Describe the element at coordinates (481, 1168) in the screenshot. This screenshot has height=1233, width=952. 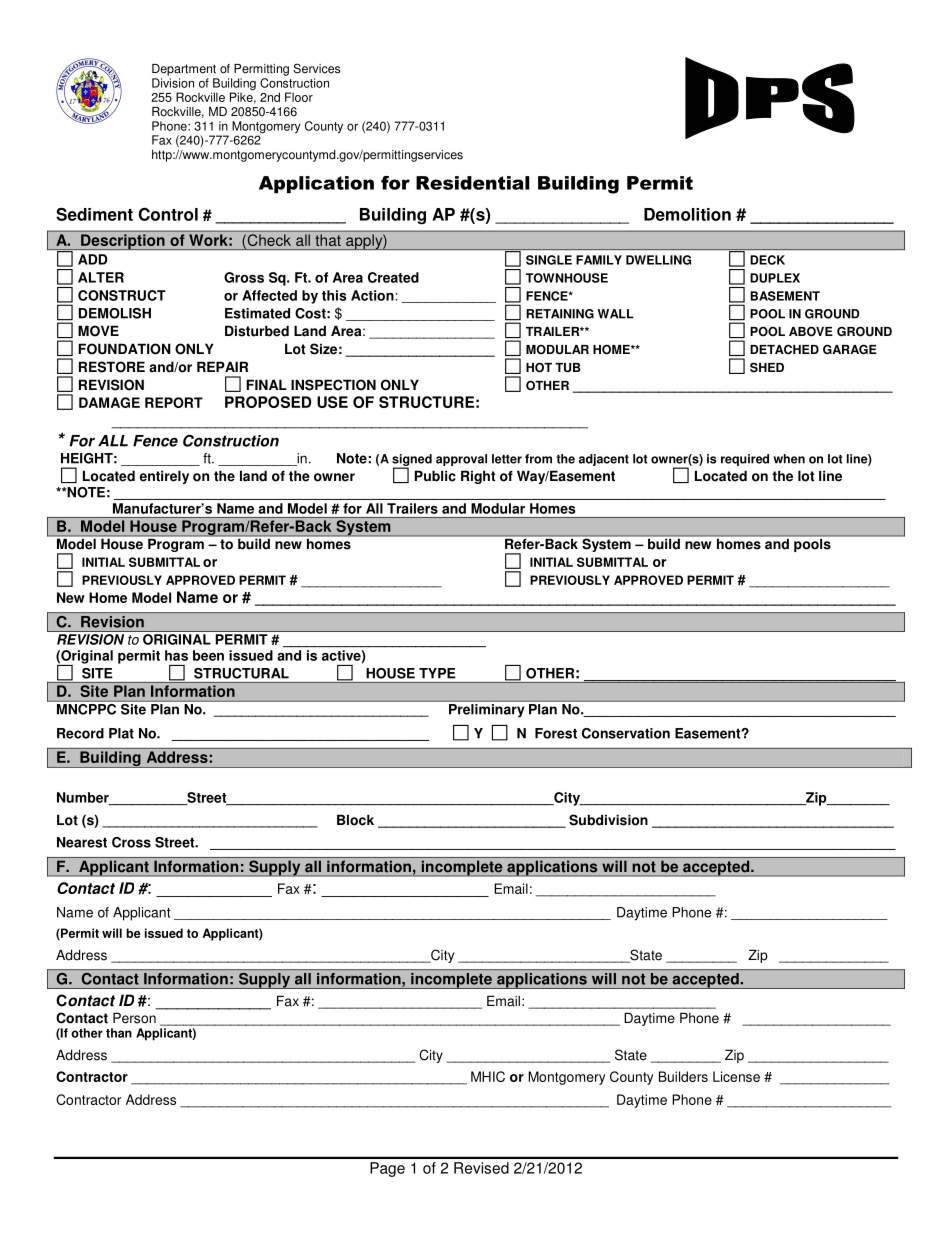
I see `Revised` at that location.
